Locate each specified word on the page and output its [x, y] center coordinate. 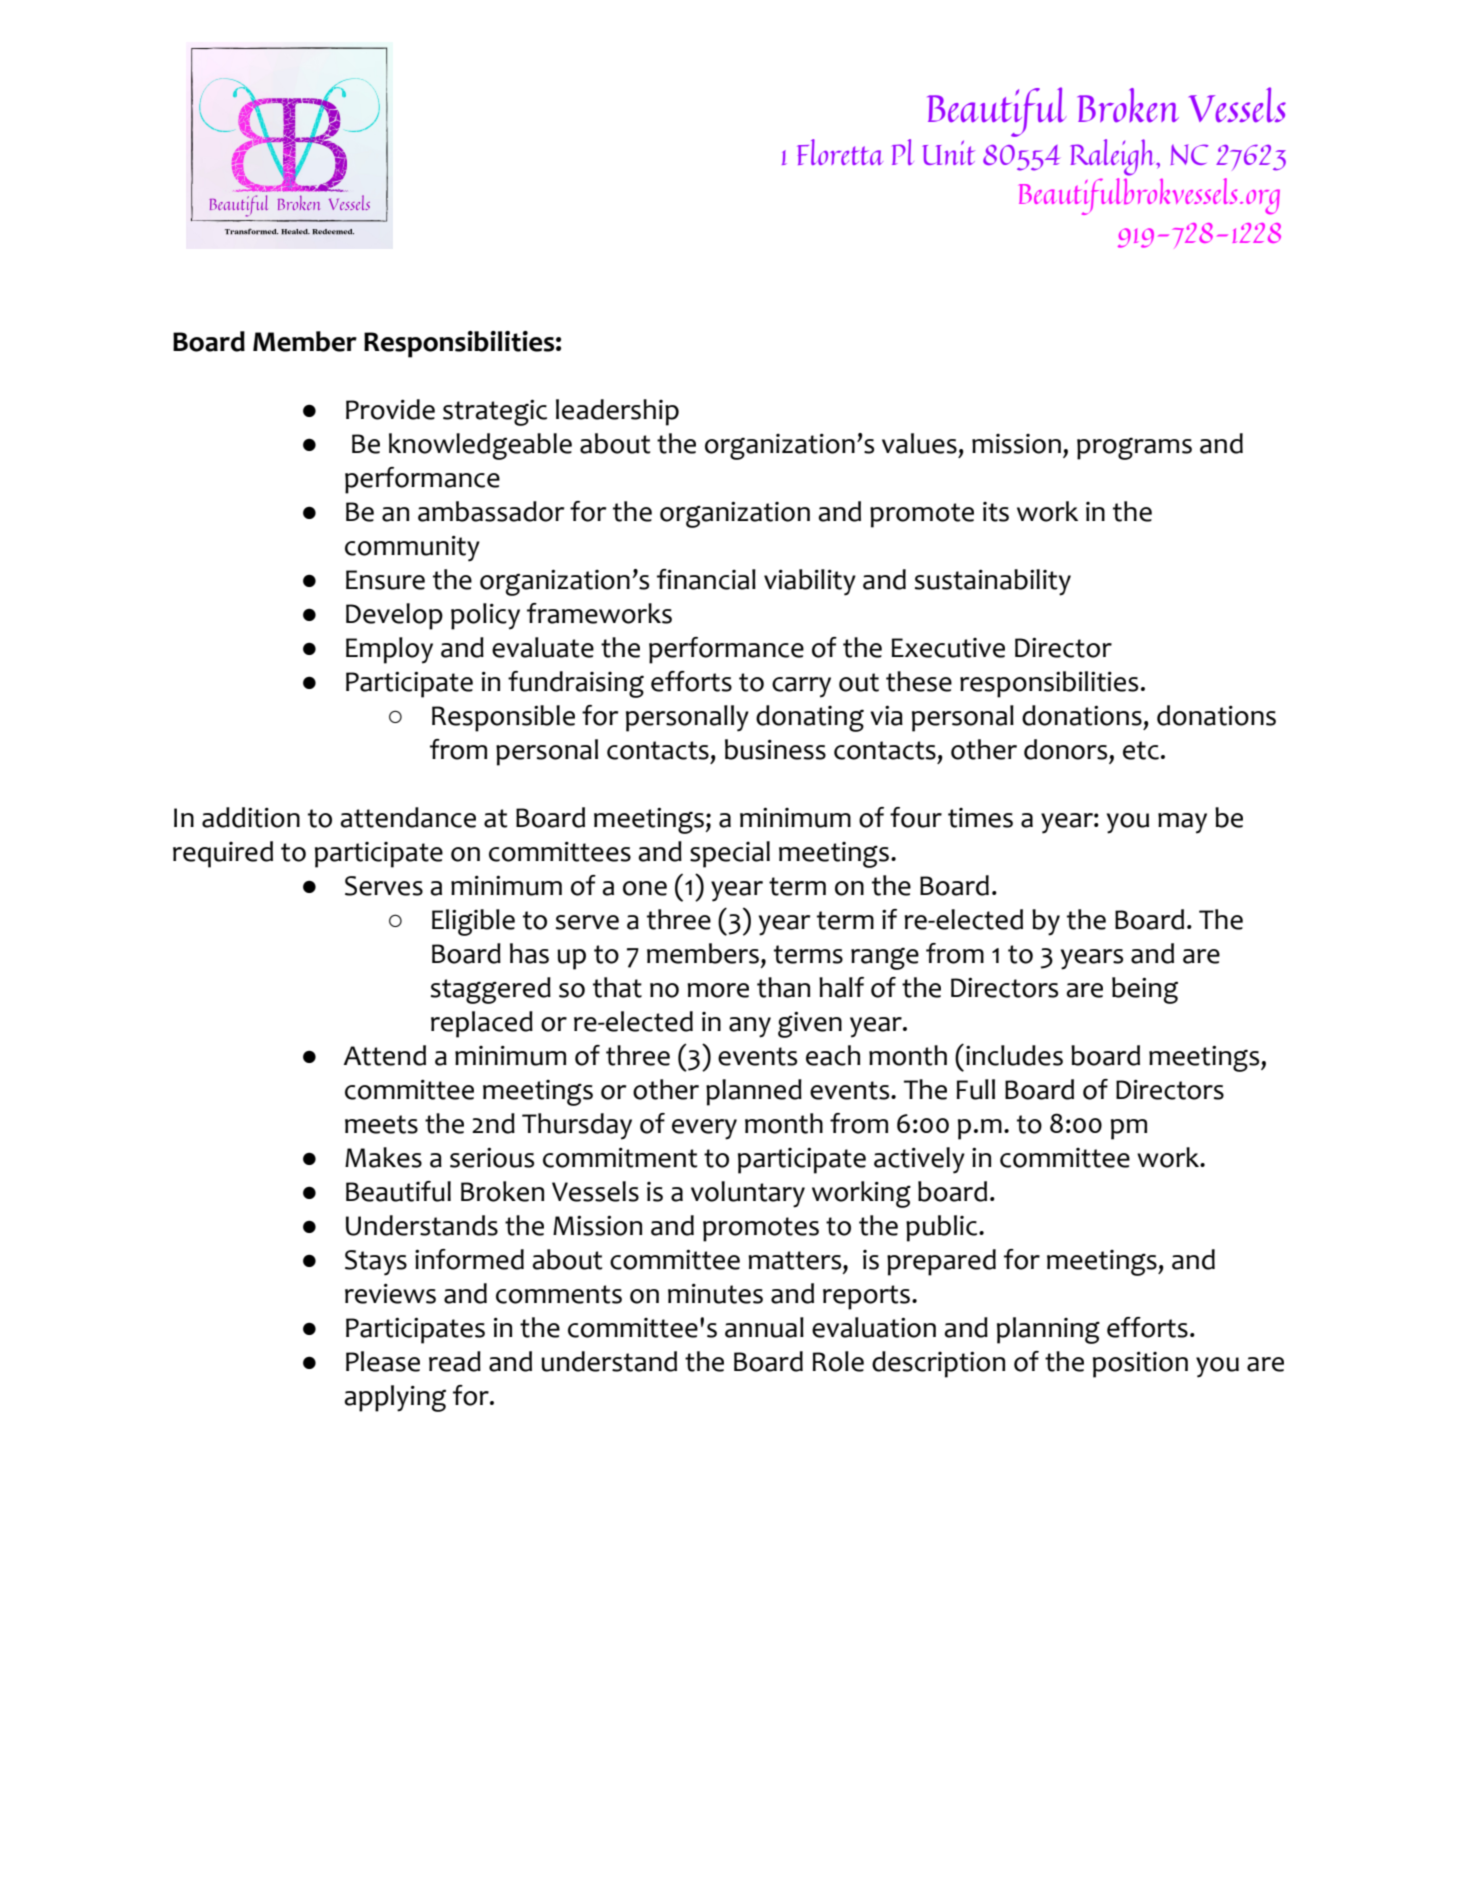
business [775, 749]
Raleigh [1114, 157]
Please [383, 1361]
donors [1065, 749]
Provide [390, 409]
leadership [617, 412]
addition [251, 817]
